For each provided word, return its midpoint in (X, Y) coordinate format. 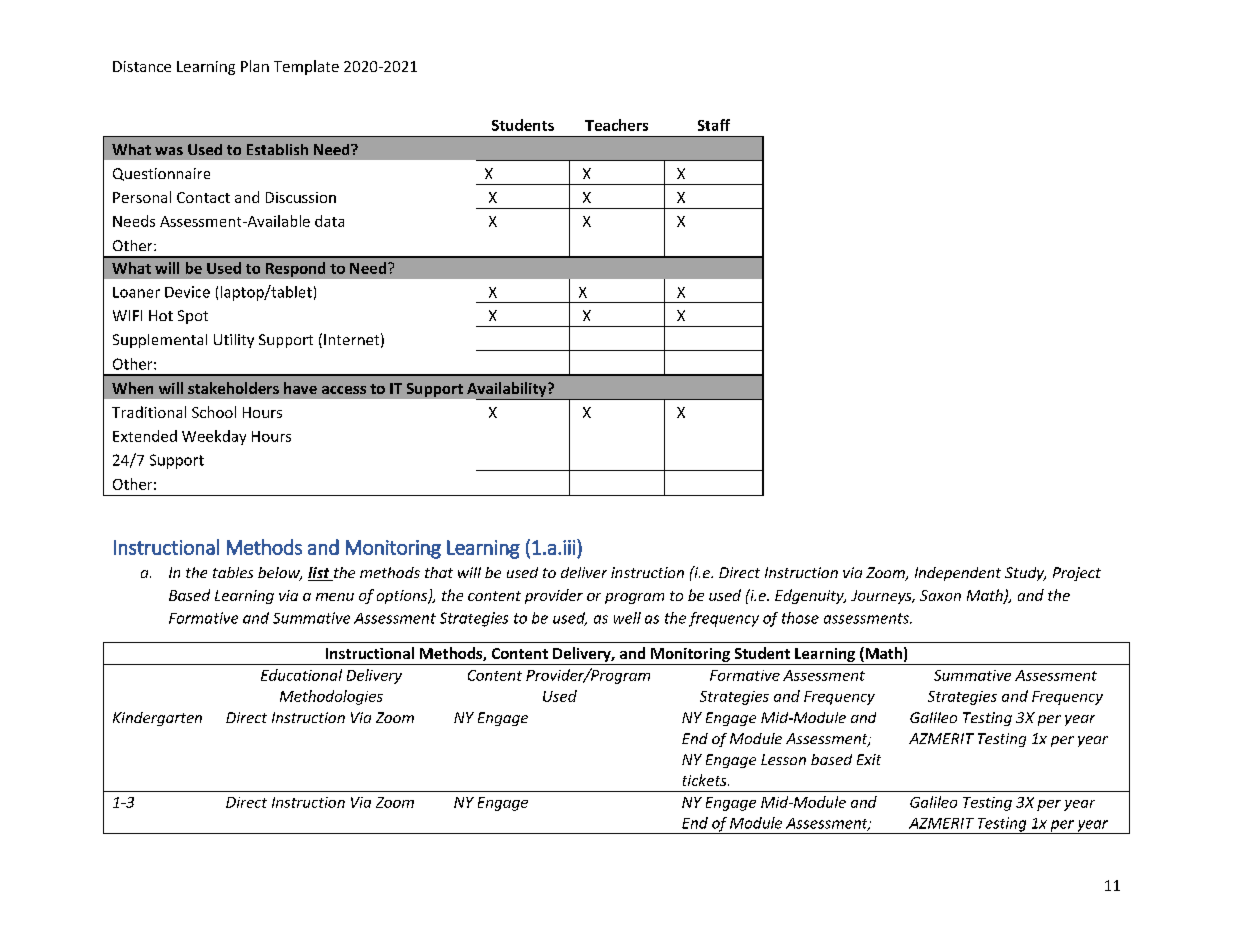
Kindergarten (157, 719)
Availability (508, 391)
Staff (714, 125)
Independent (958, 574)
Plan (255, 66)
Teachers (616, 125)
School (214, 412)
